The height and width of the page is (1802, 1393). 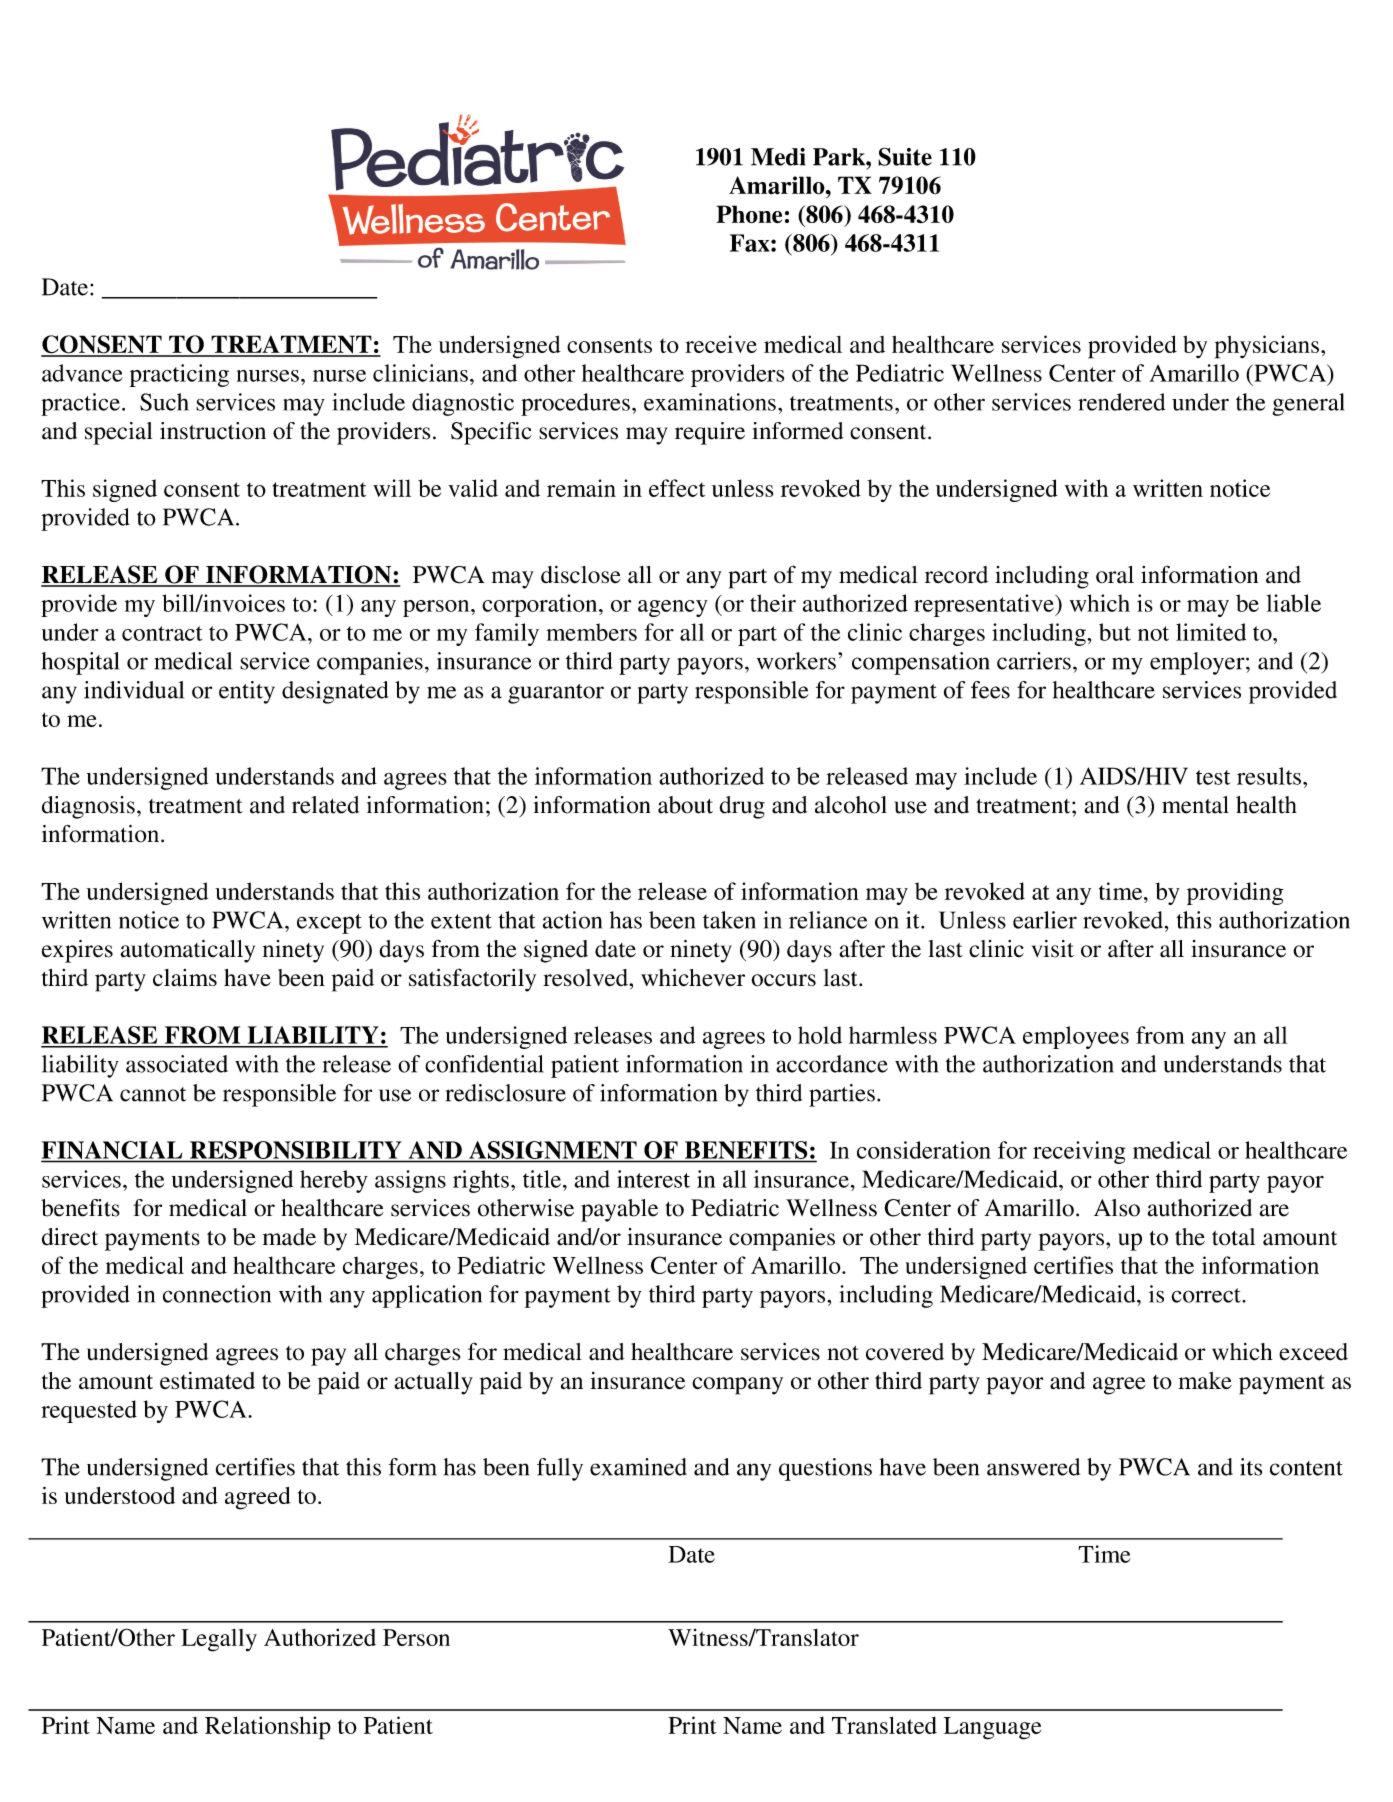 What do you see at coordinates (673, 608) in the page?
I see `agency` at bounding box center [673, 608].
